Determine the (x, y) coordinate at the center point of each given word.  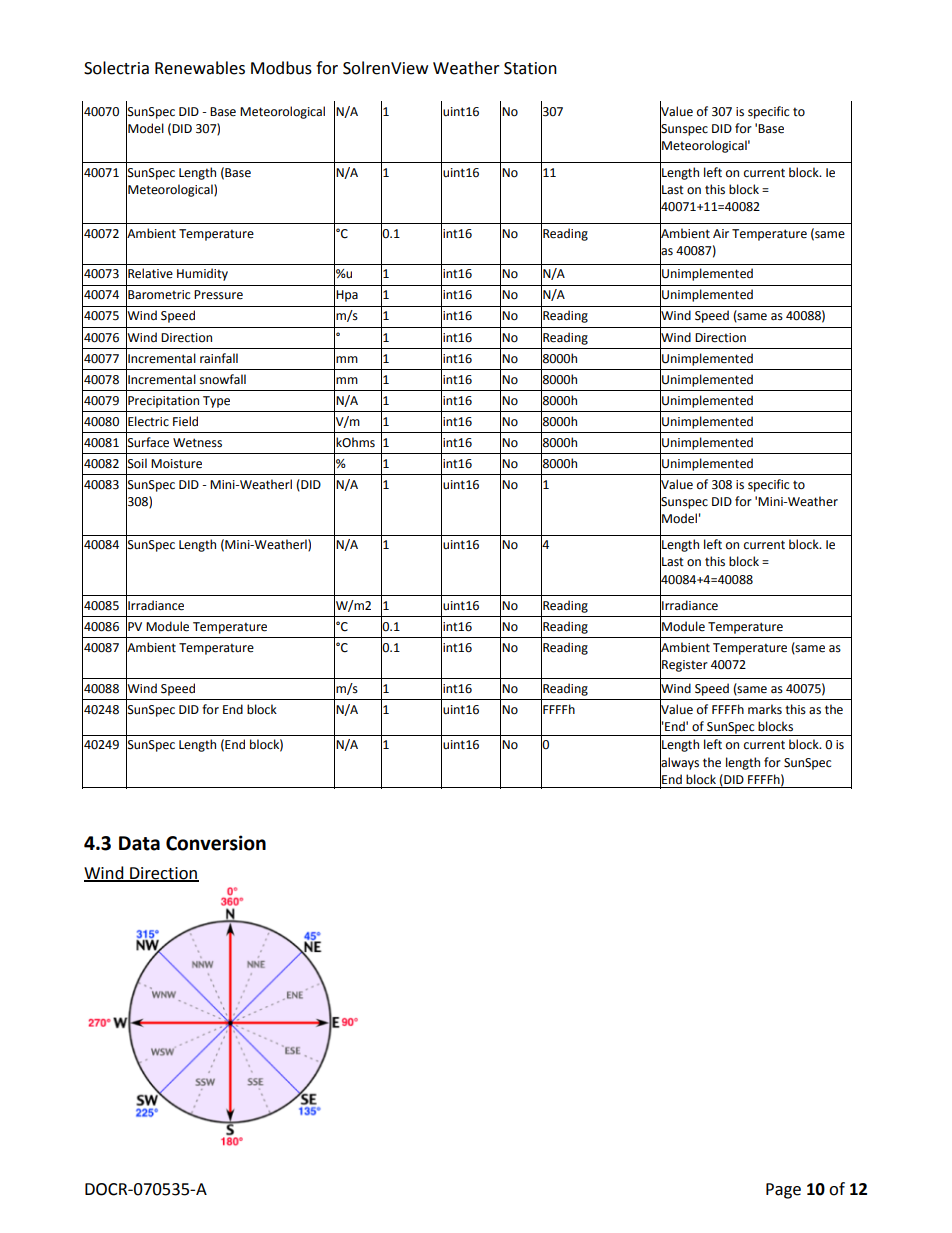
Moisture (176, 464)
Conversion (216, 843)
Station (530, 68)
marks (765, 709)
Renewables (200, 68)
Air (721, 233)
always (679, 763)
